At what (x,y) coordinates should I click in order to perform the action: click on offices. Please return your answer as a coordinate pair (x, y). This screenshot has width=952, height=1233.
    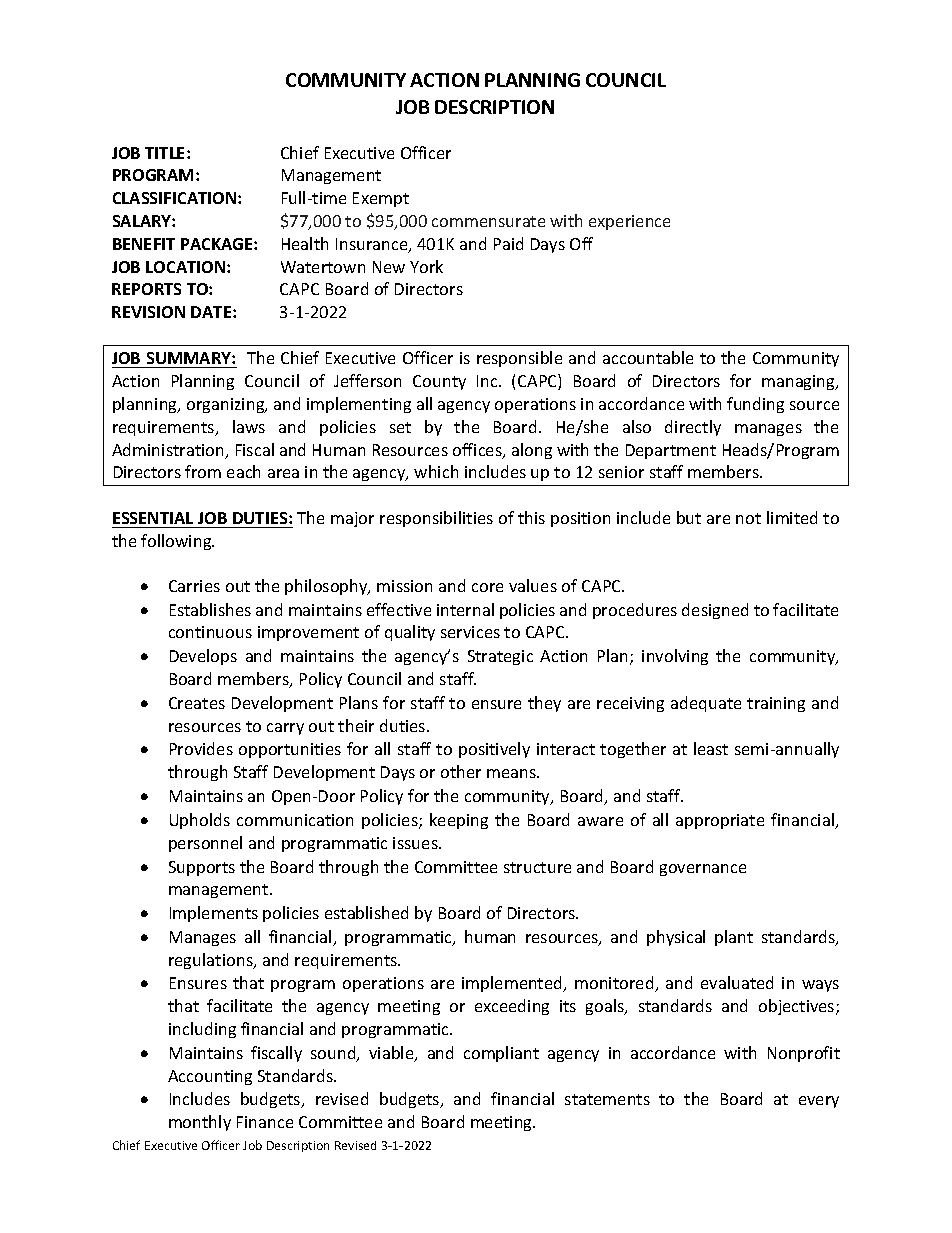
    Looking at the image, I should click on (478, 451).
